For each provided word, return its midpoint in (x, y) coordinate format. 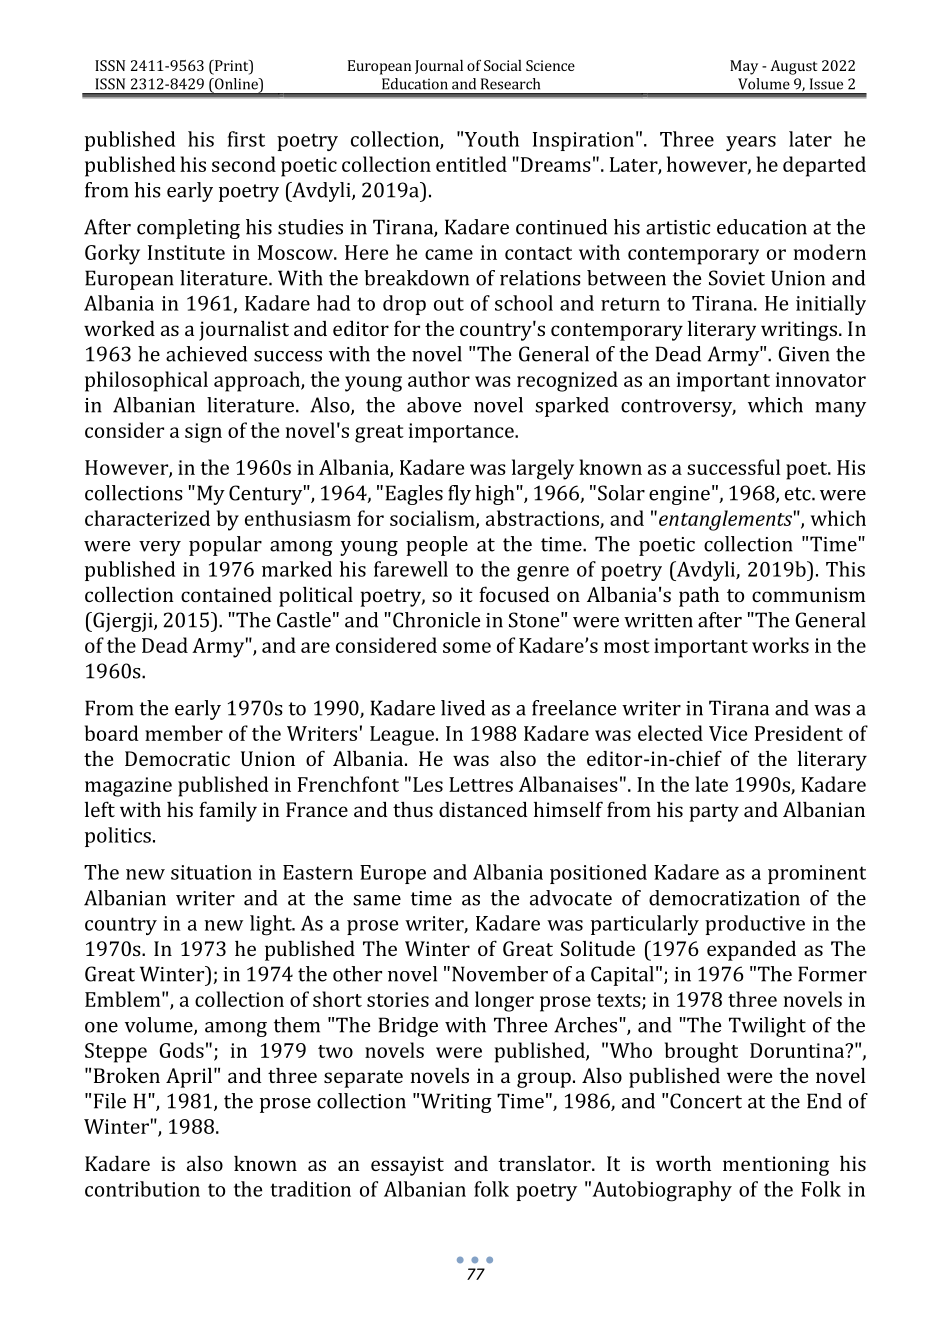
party (714, 813)
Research (510, 84)
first (246, 139)
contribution (142, 1189)
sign (203, 433)
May (744, 67)
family (228, 811)
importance (462, 433)
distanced (483, 809)
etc (799, 494)
